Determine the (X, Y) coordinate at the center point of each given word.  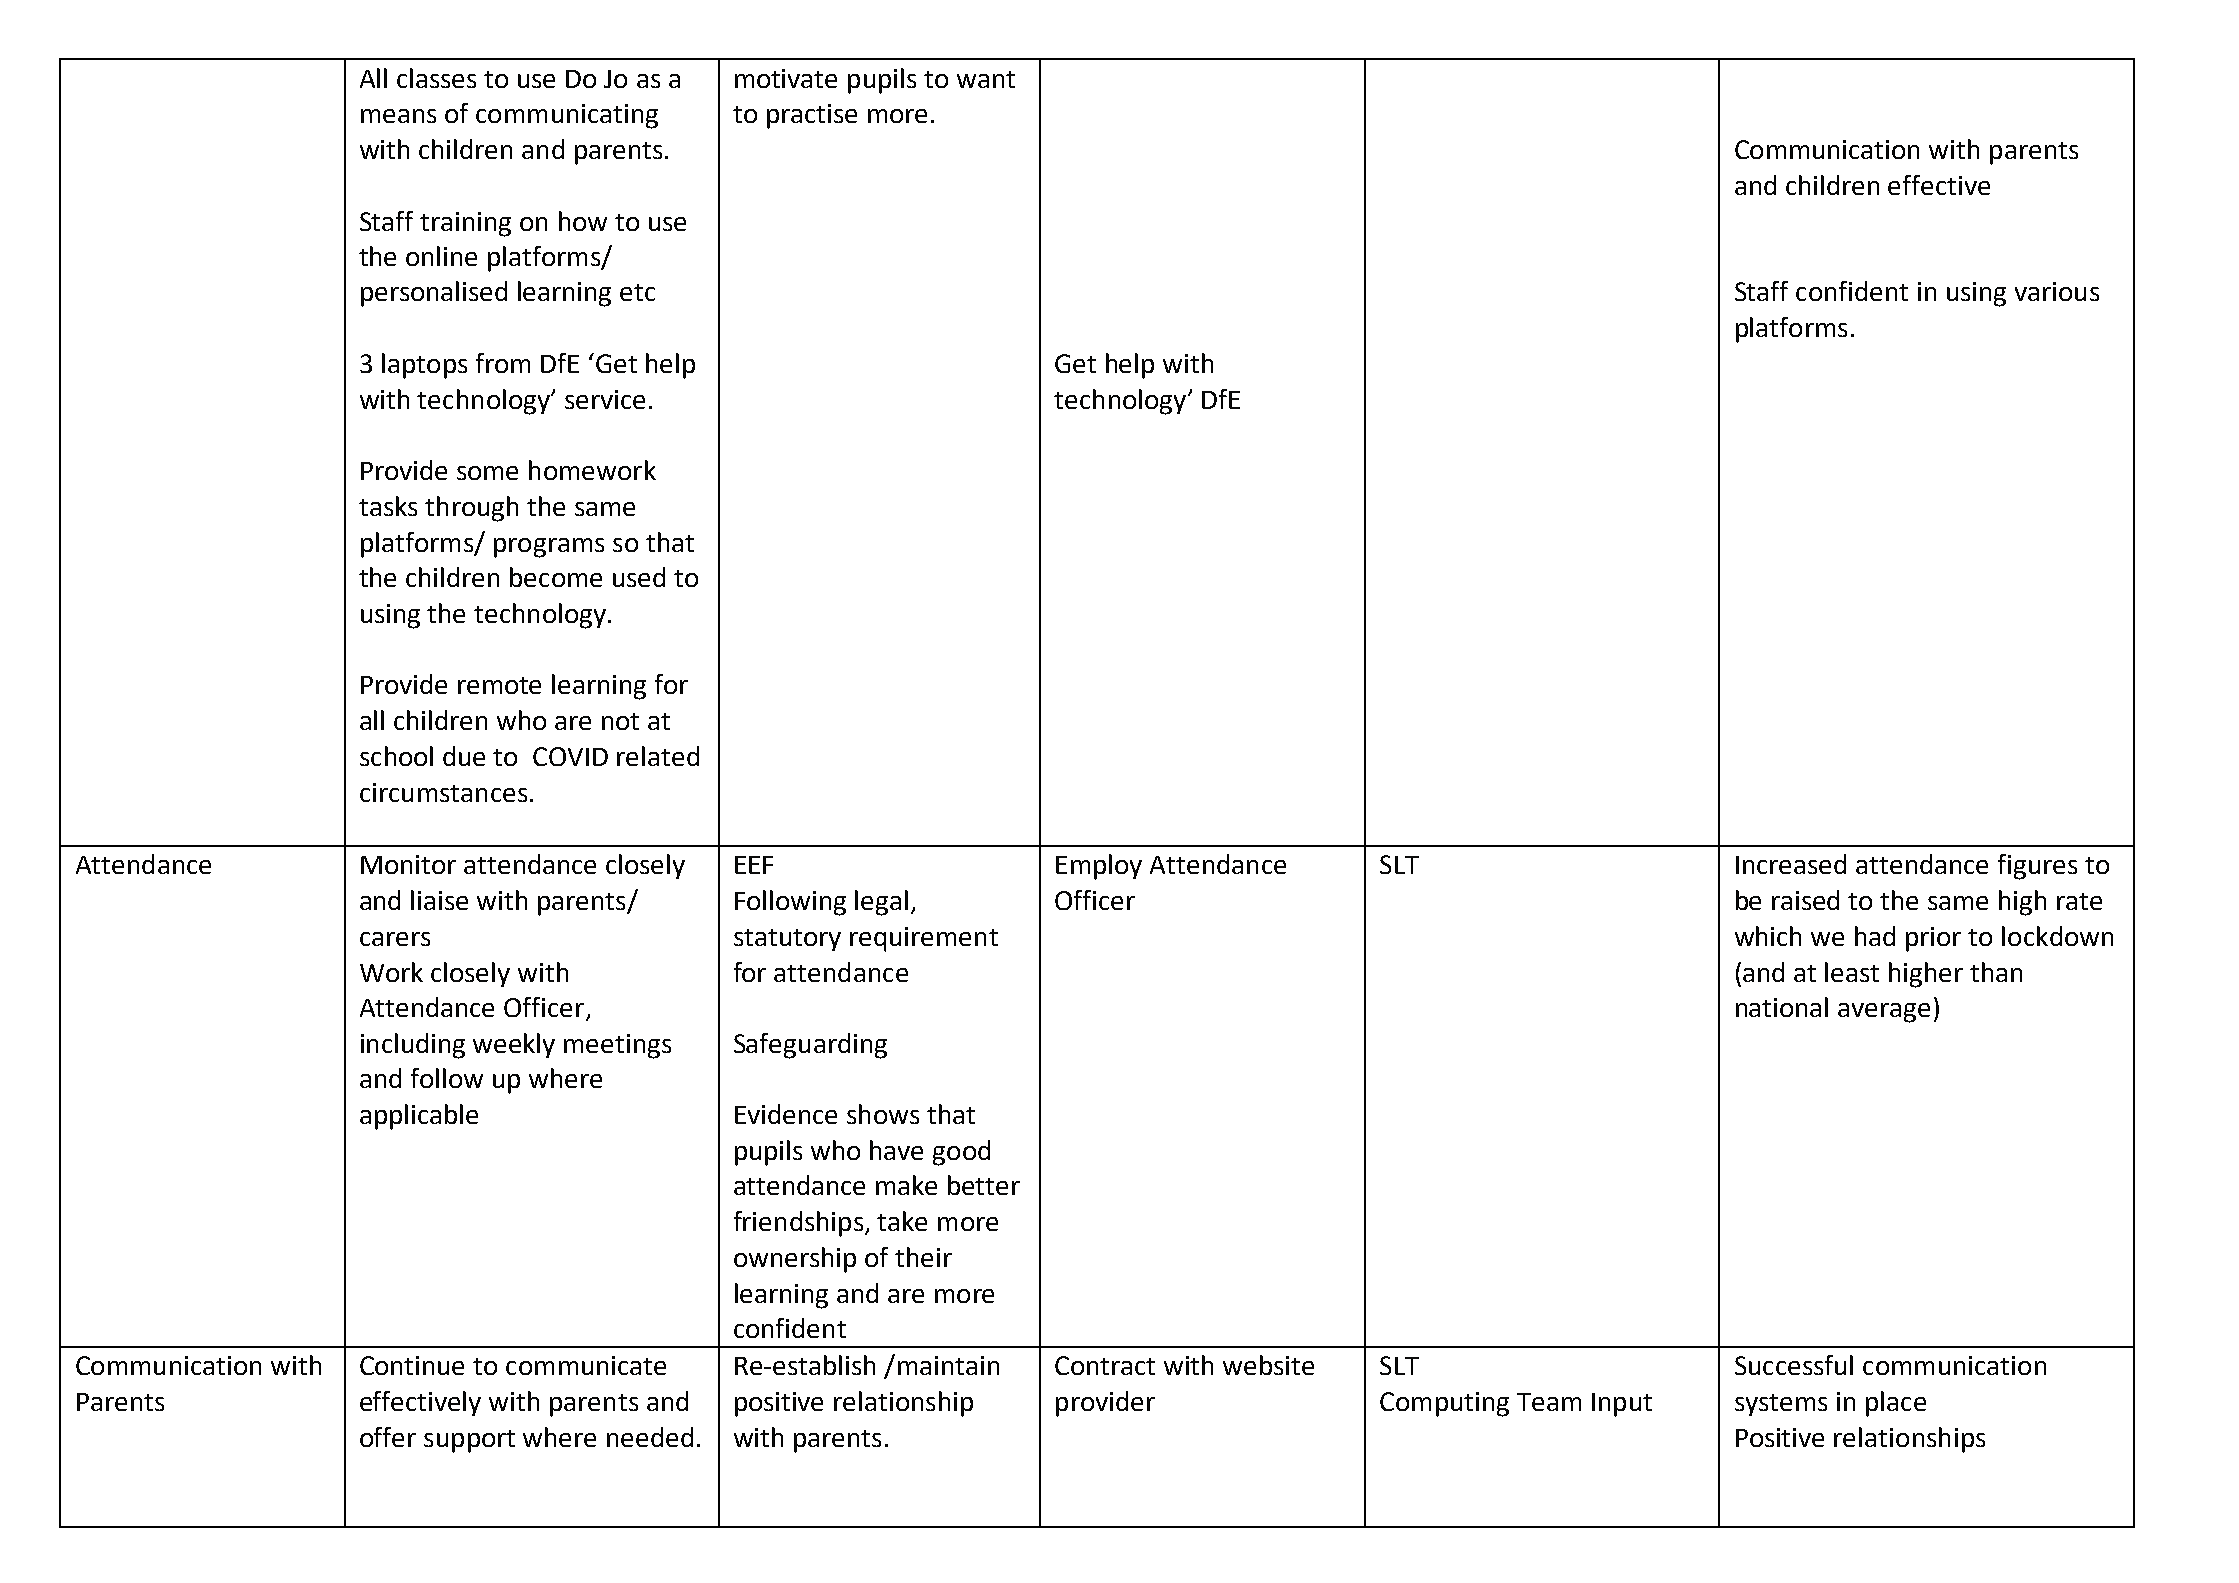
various (2057, 291)
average (1884, 1013)
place (1896, 1404)
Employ (1099, 867)
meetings (617, 1046)
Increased (1791, 864)
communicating (567, 116)
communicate (586, 1365)
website (1268, 1365)
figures (2037, 867)
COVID (570, 756)
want (986, 79)
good (961, 1153)
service (605, 399)
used (639, 577)
